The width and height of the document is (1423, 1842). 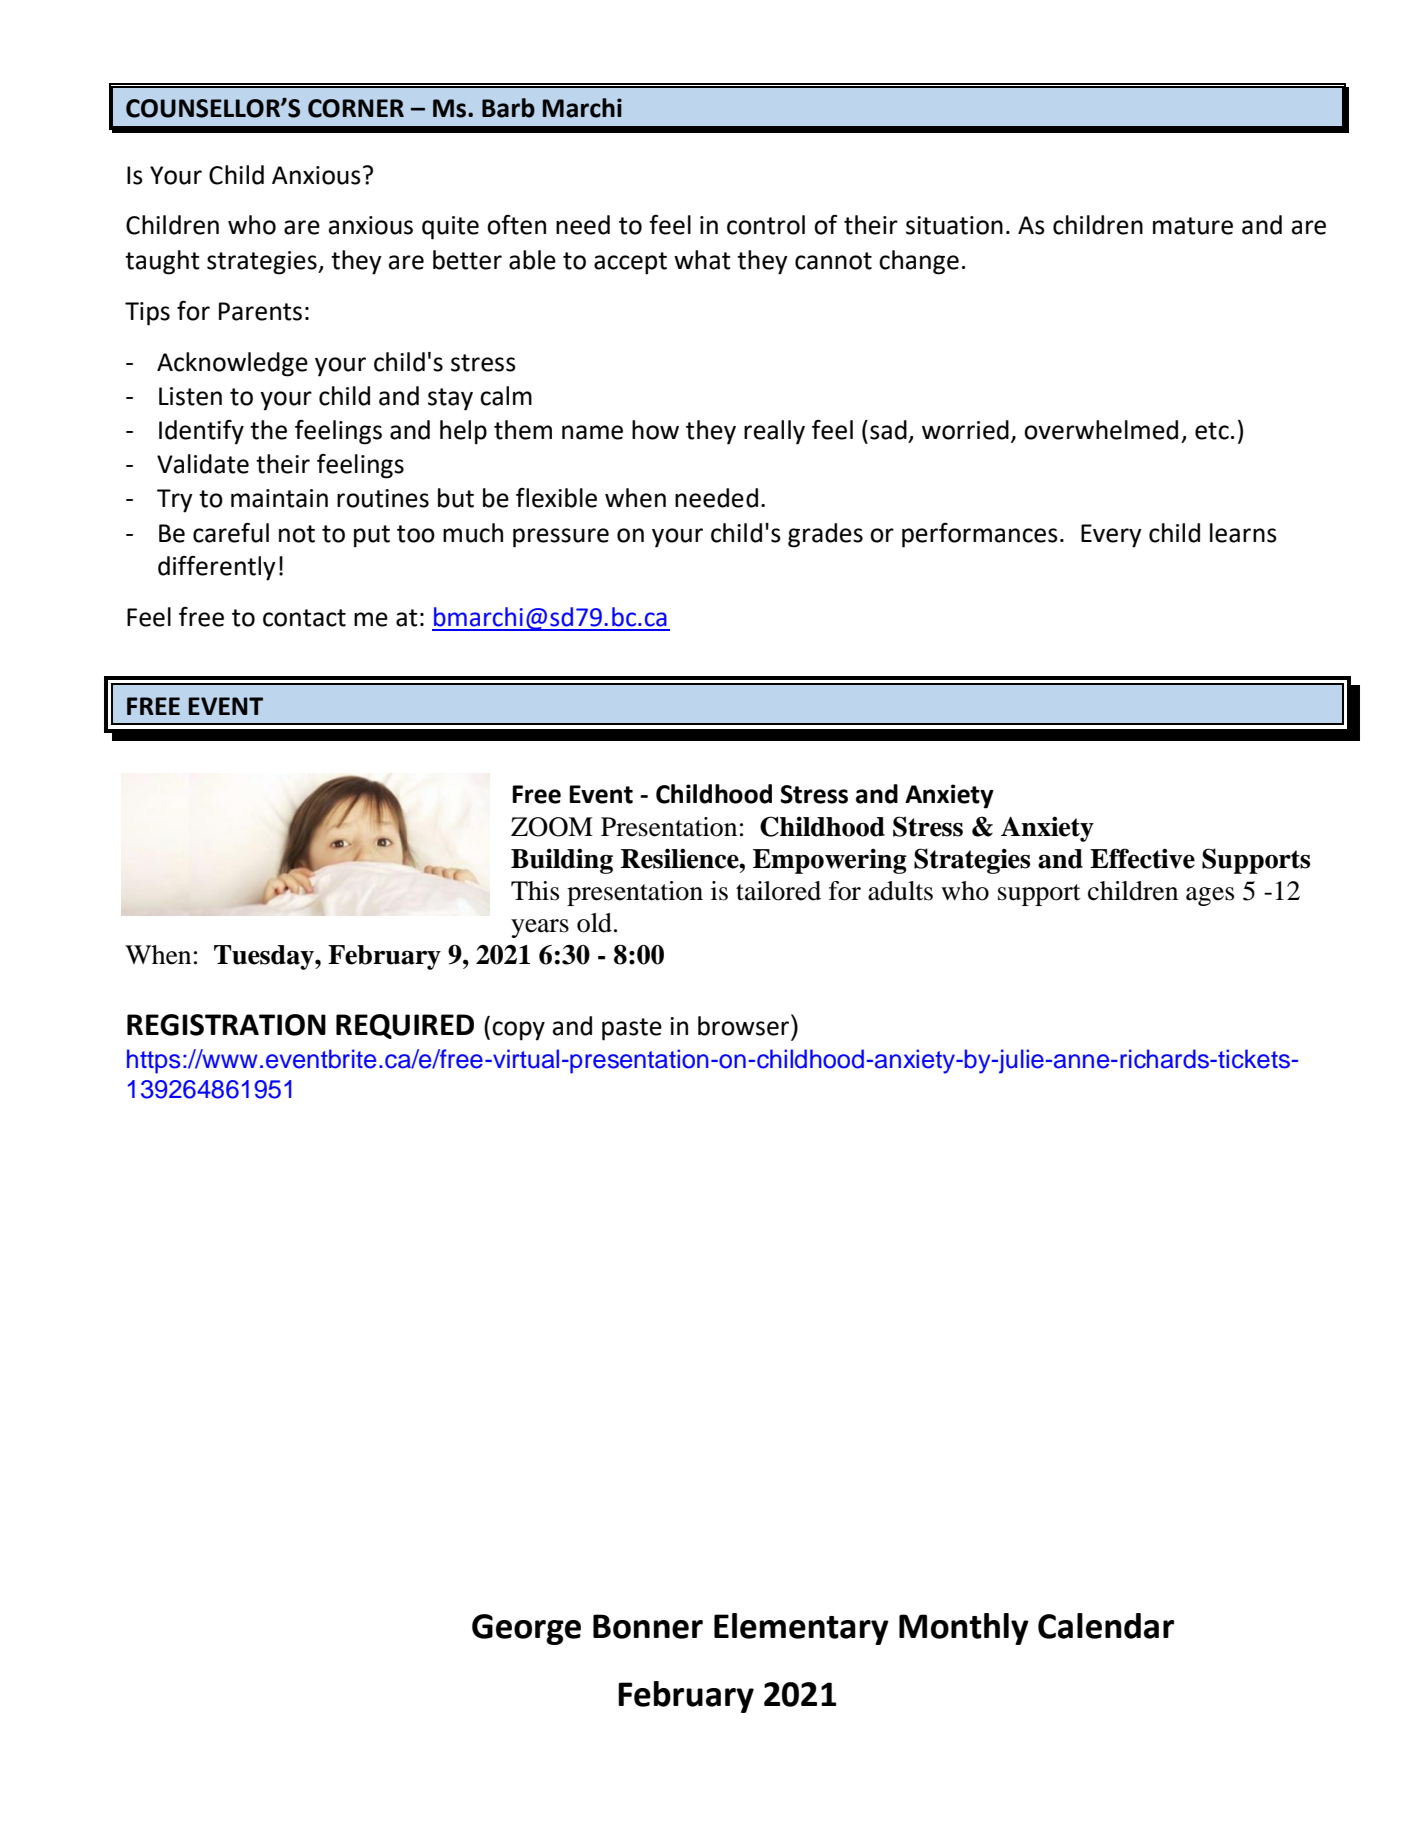 I want to click on Effective, so click(x=1142, y=858).
